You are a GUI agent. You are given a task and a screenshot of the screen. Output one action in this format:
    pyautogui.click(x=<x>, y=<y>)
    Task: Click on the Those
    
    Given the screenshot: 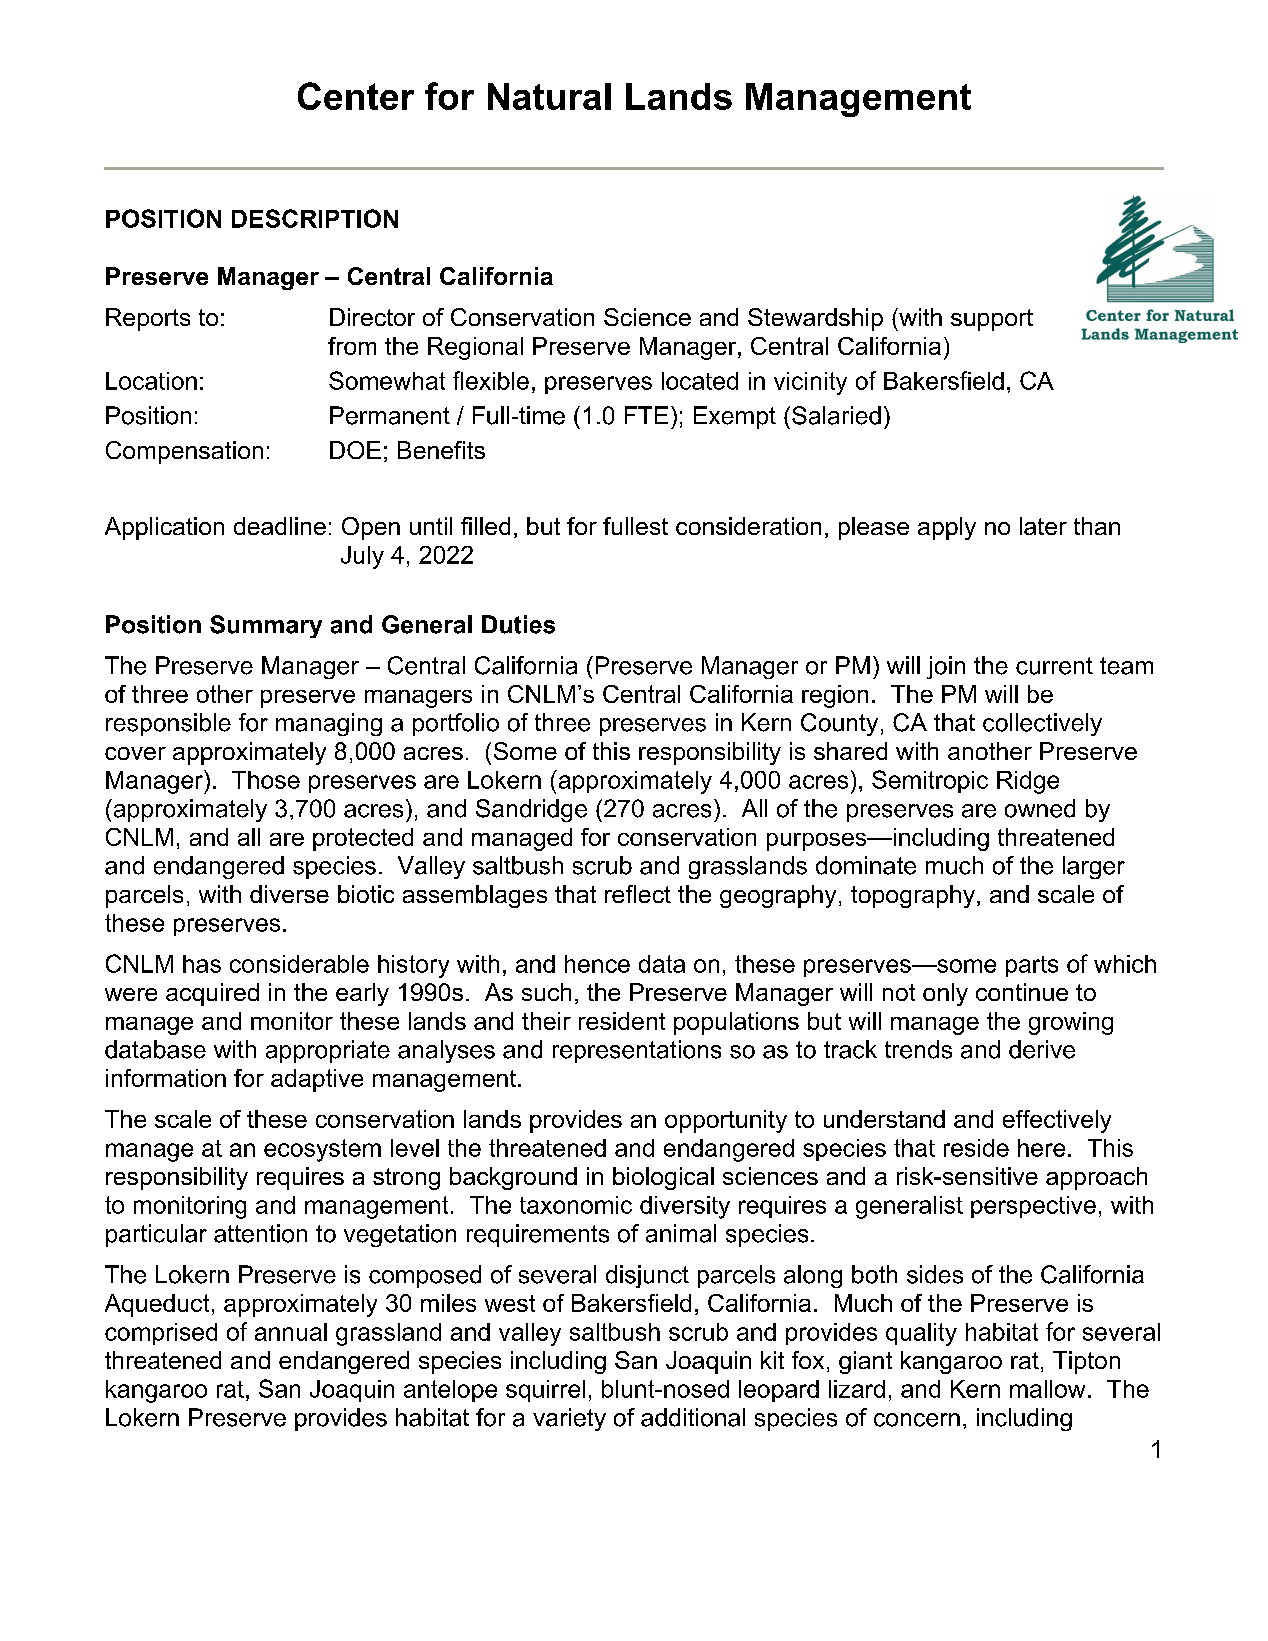 What is the action you would take?
    pyautogui.click(x=266, y=780)
